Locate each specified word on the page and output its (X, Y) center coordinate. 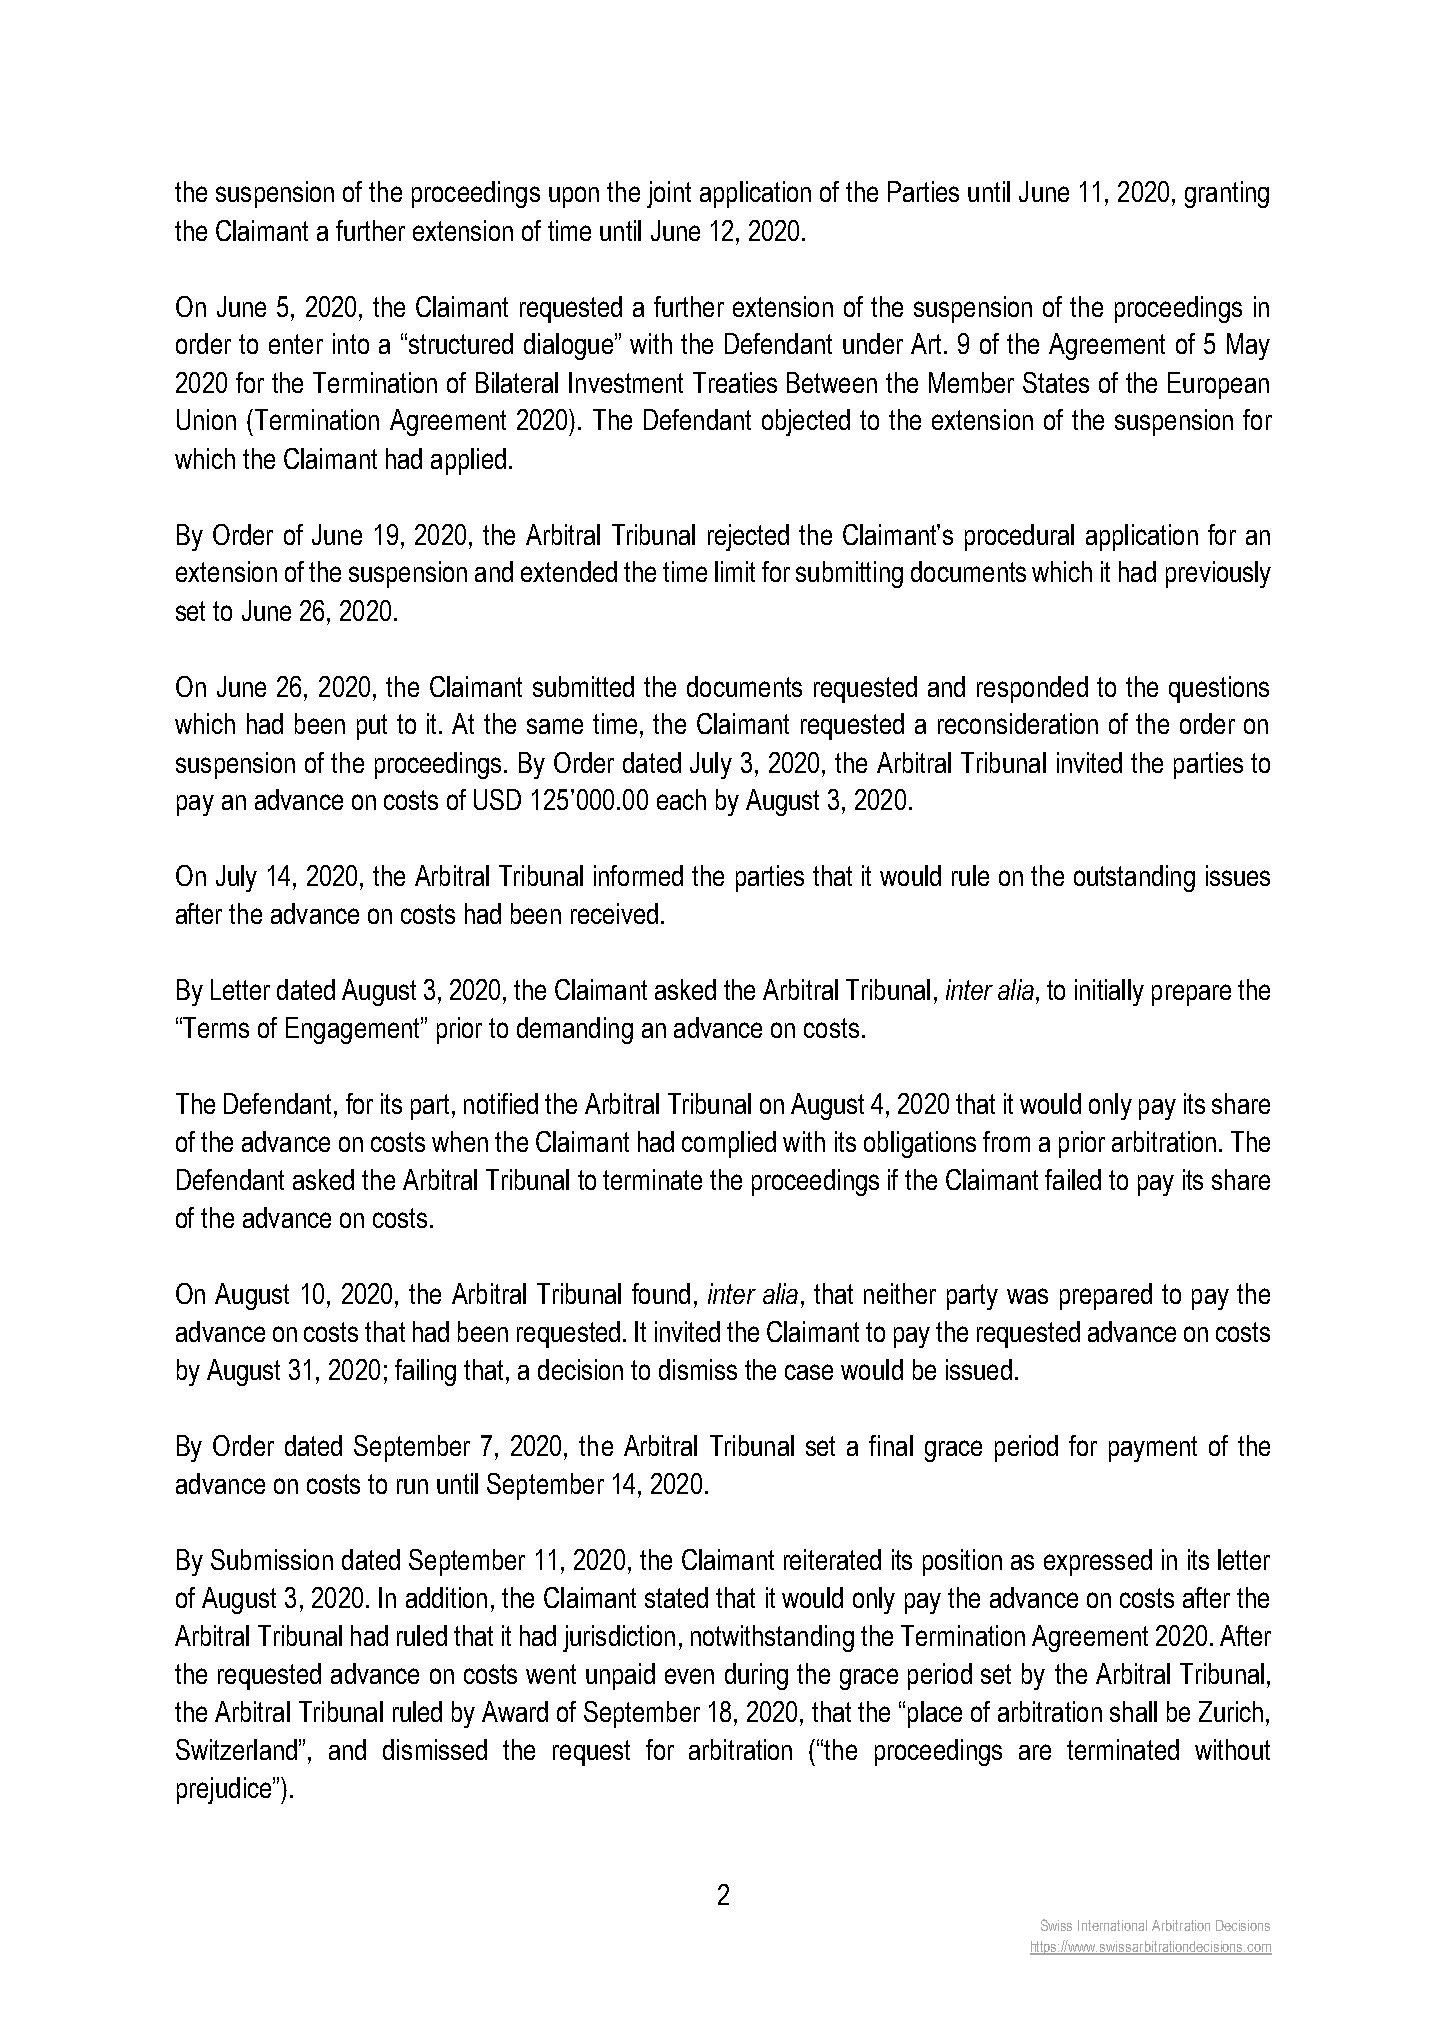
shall (1133, 1711)
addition (446, 1597)
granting (1227, 194)
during (756, 1676)
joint (669, 194)
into (351, 343)
